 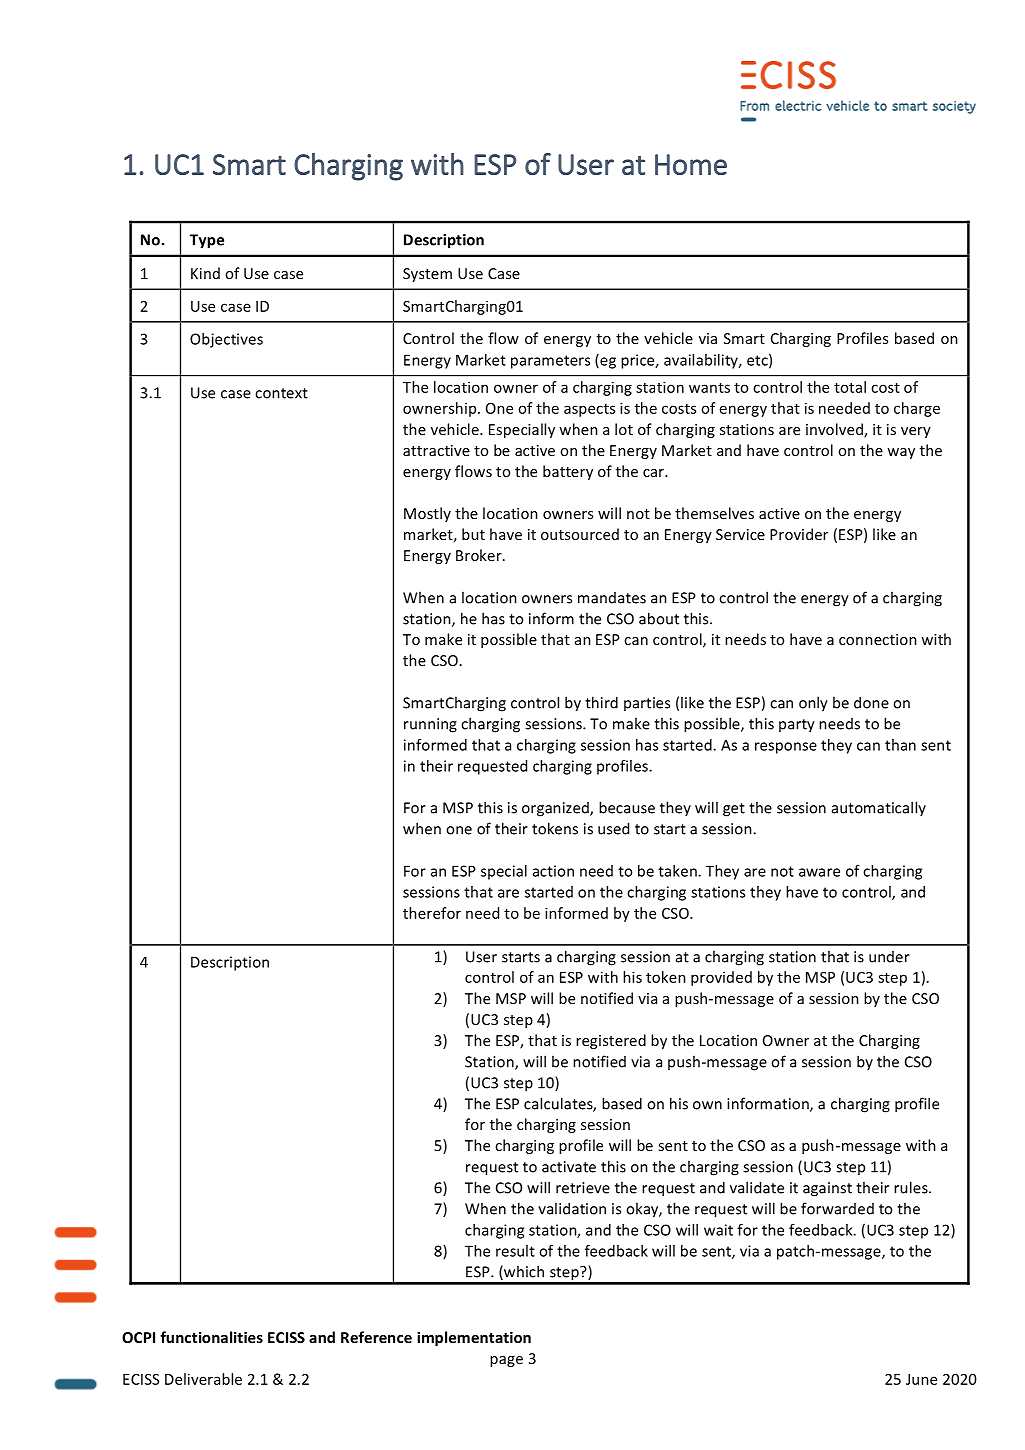 What do you see at coordinates (691, 164) in the page?
I see `Home` at bounding box center [691, 164].
